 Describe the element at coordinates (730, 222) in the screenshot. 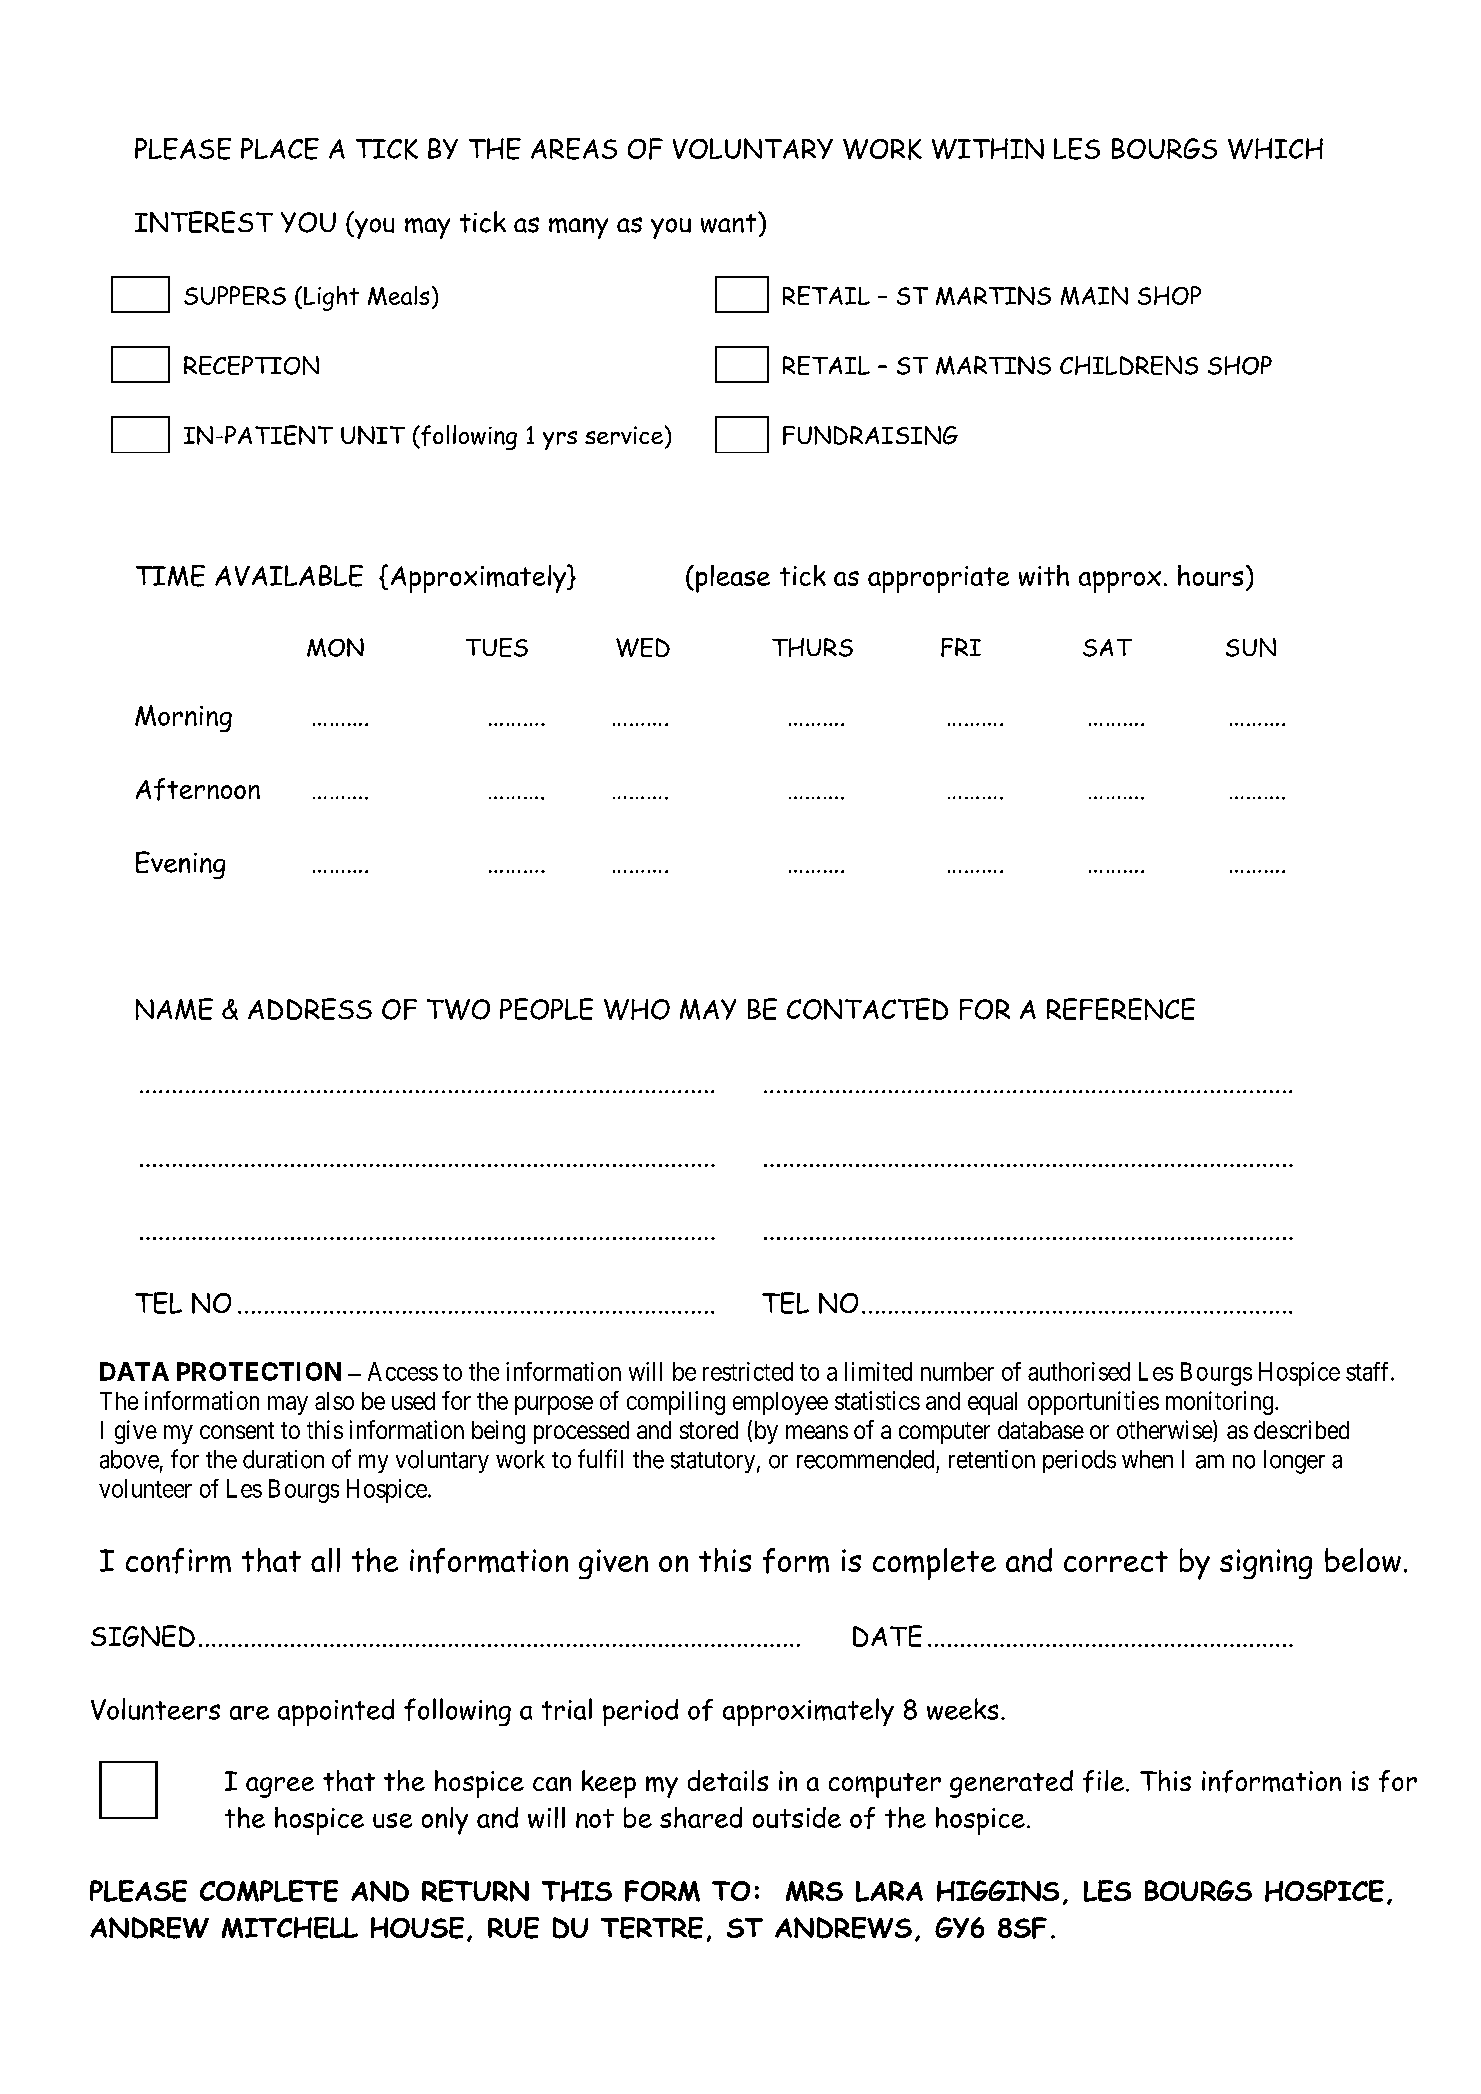

I see `want` at that location.
